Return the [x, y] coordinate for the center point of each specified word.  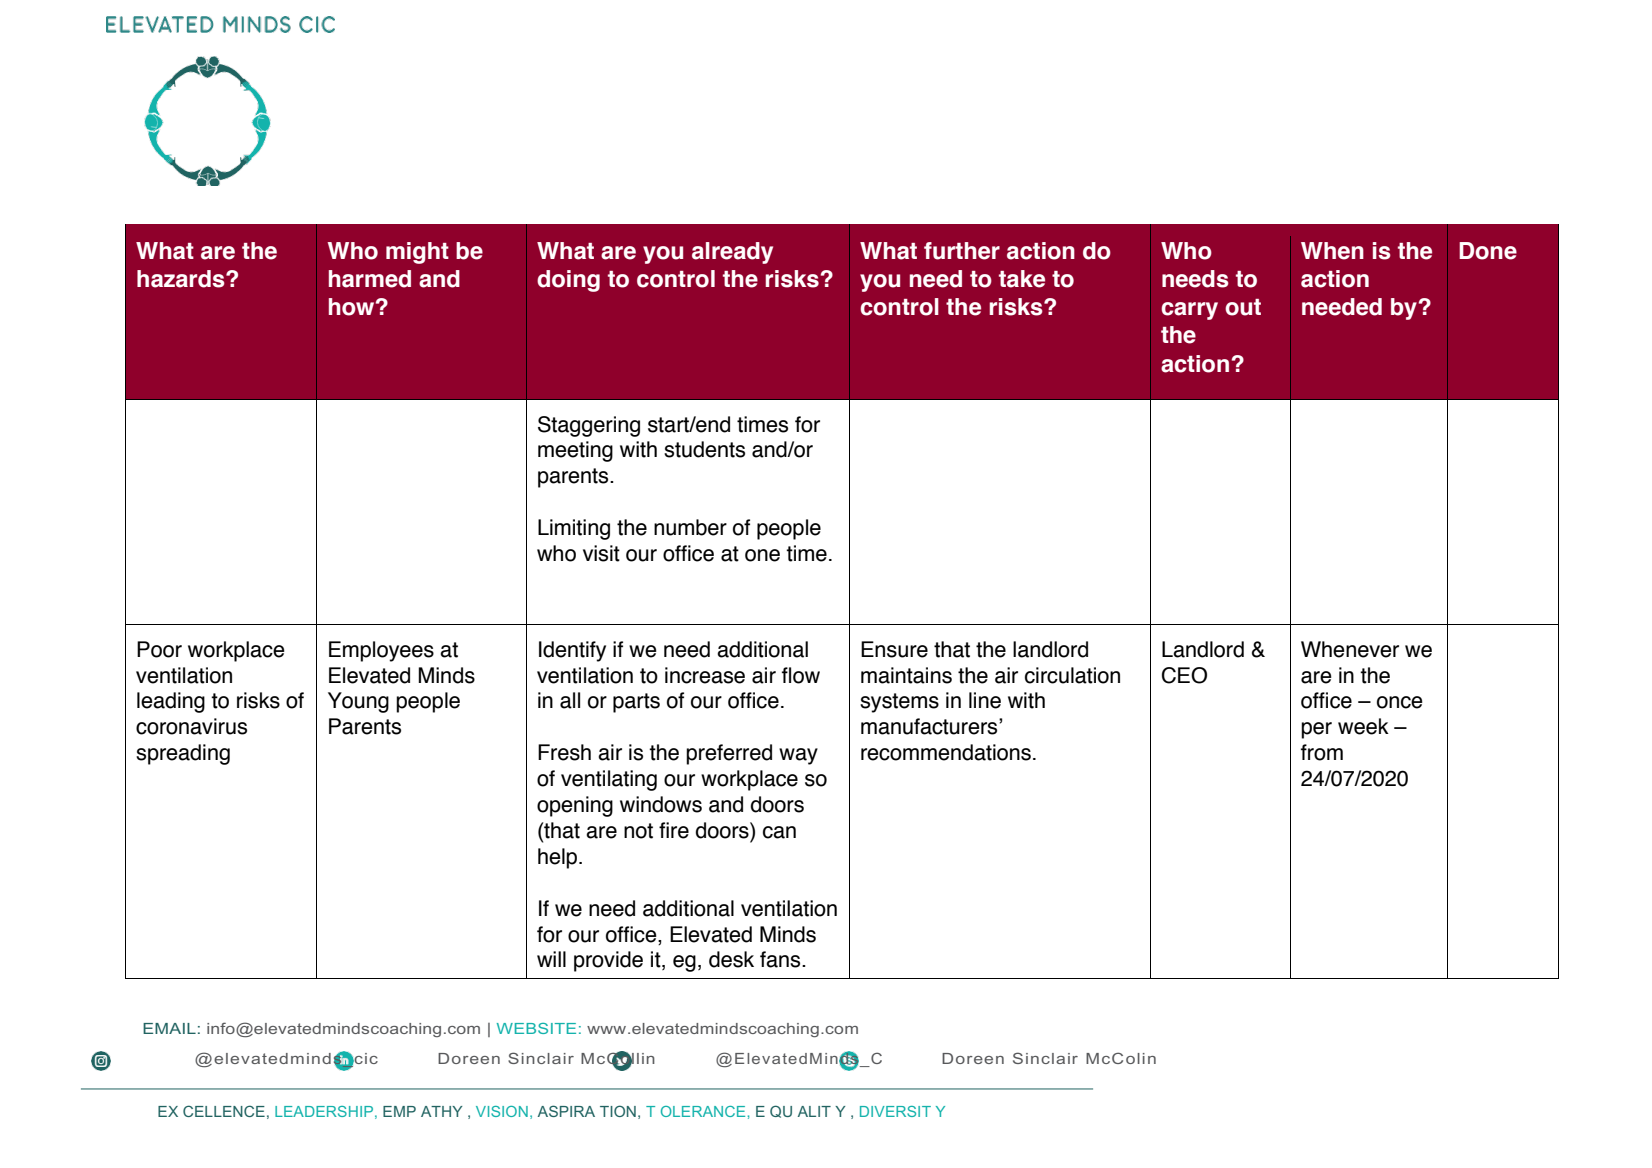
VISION [502, 1111]
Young [358, 702]
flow [801, 675]
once [1400, 702]
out [1243, 307]
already [732, 253]
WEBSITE [536, 1028]
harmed [370, 279]
